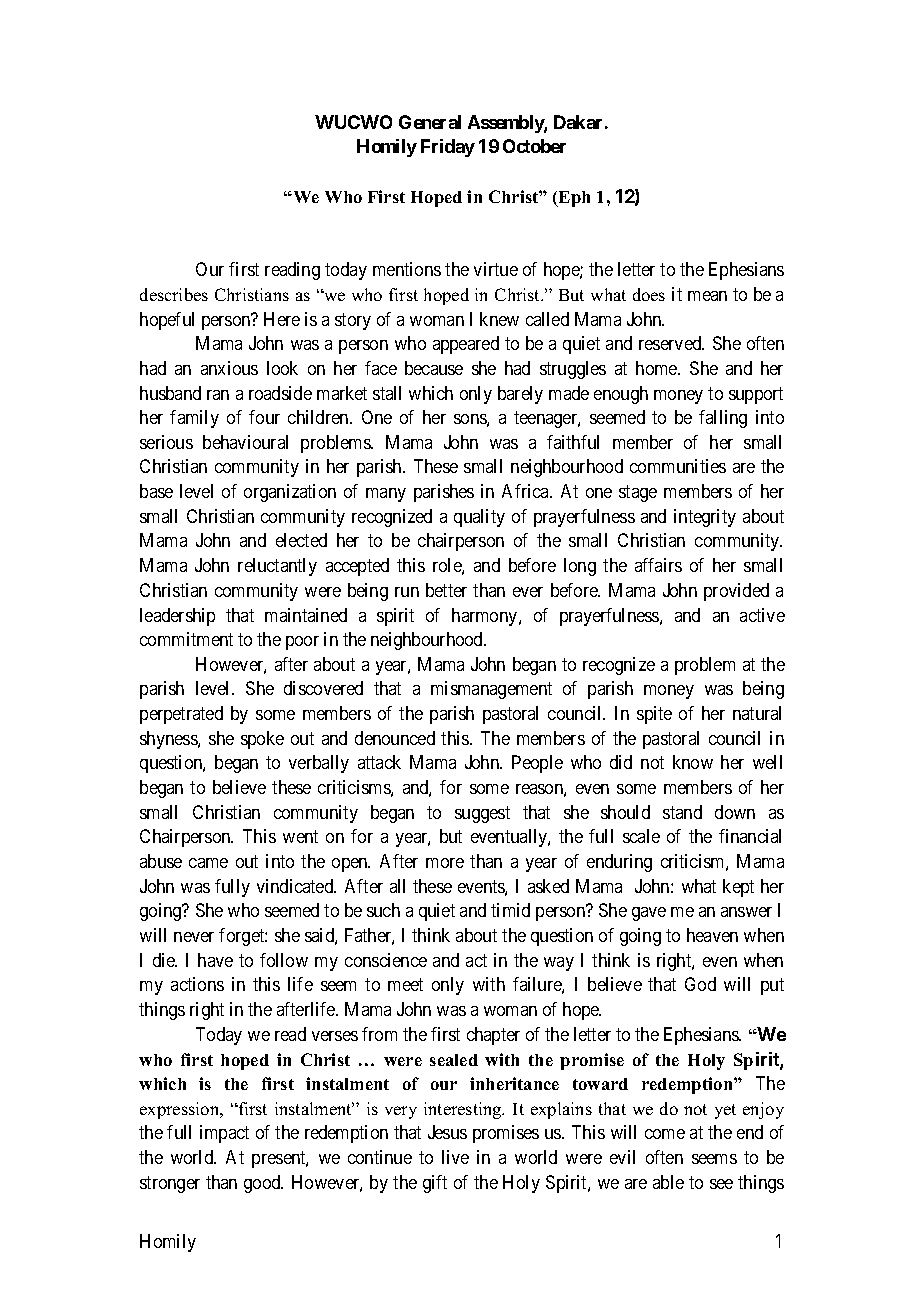 The width and height of the document is (924, 1308). What do you see at coordinates (534, 146) in the document?
I see `October` at bounding box center [534, 146].
